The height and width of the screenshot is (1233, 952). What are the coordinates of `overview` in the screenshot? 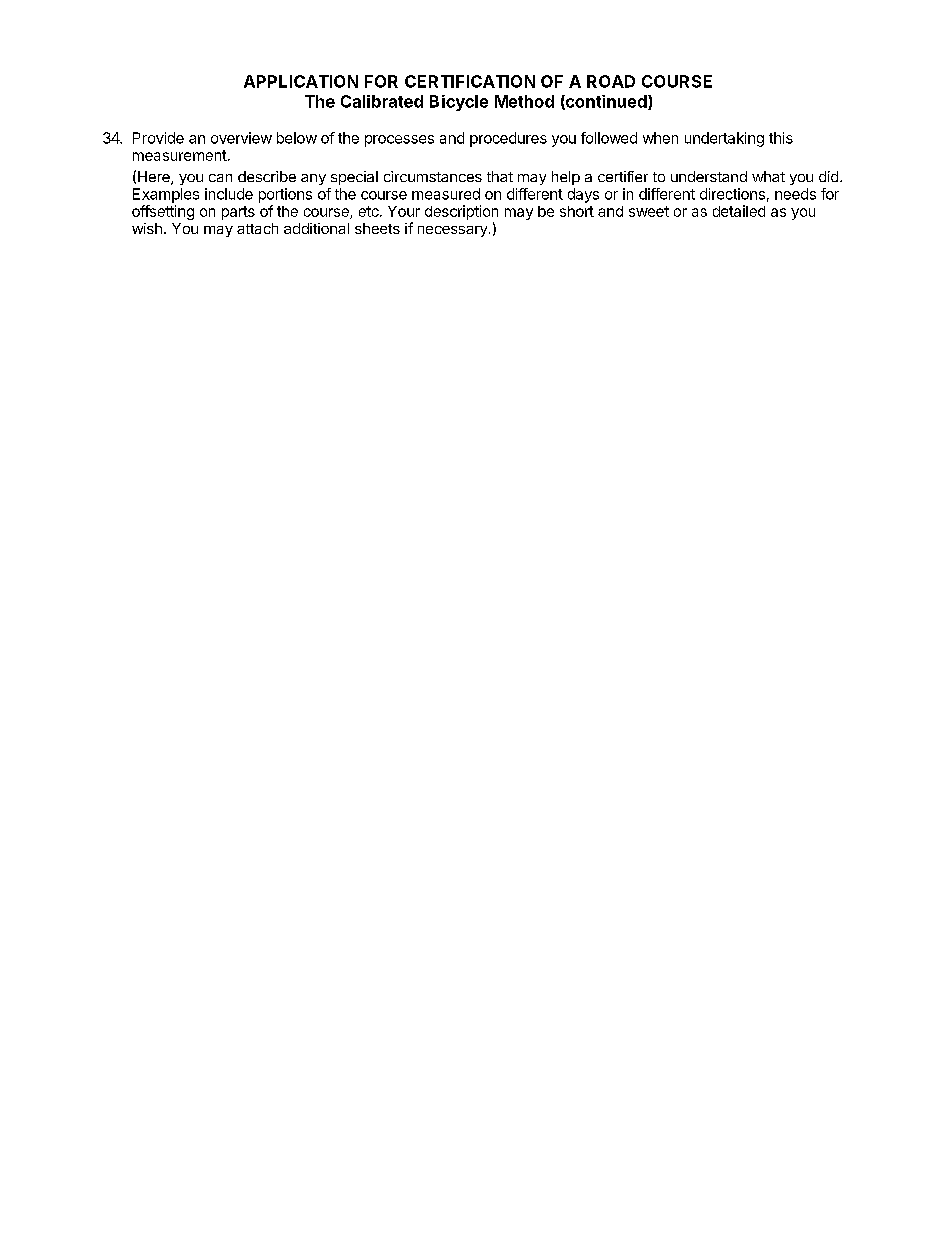 It's located at (241, 138).
